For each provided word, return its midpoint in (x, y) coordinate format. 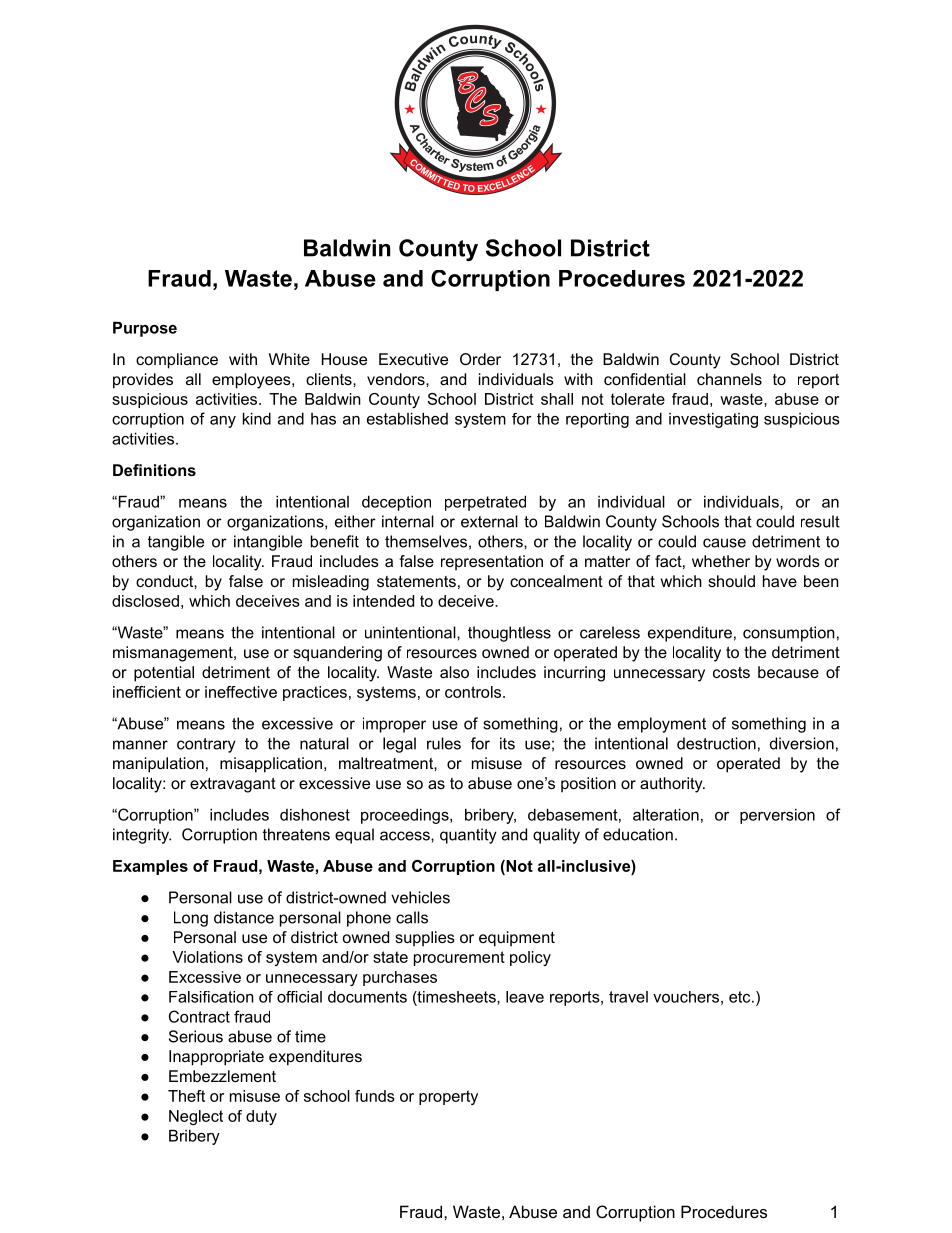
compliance (177, 361)
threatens (296, 834)
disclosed (145, 601)
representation (492, 563)
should (731, 581)
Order (480, 359)
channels (729, 379)
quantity (468, 836)
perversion (777, 816)
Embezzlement (222, 1076)
